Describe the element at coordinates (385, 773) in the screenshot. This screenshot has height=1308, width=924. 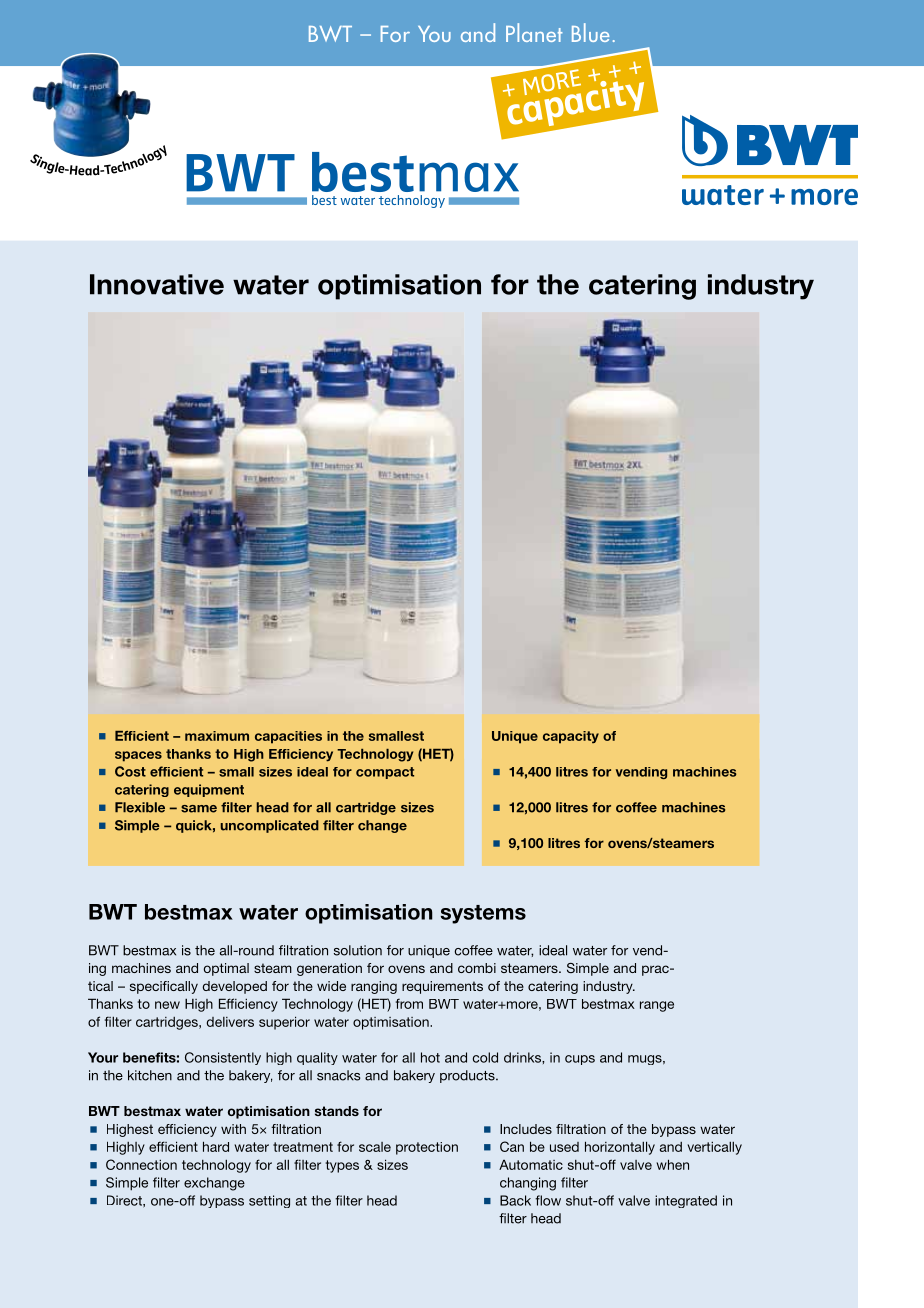
I see `compact` at that location.
